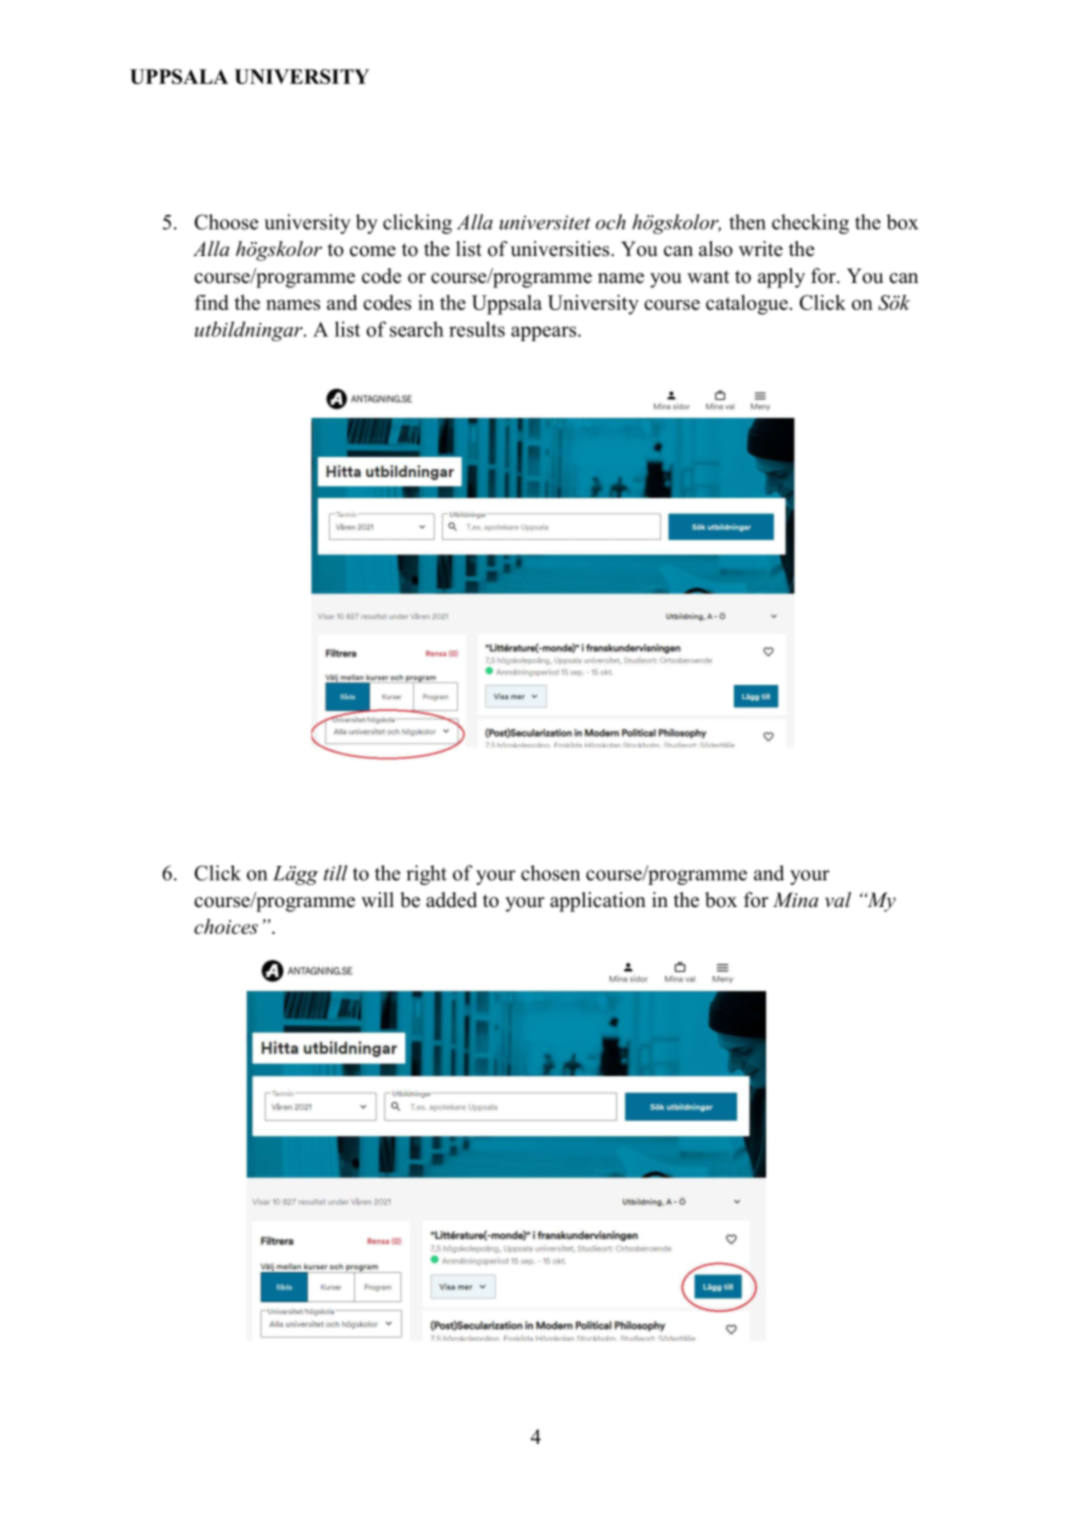 Image resolution: width=1070 pixels, height=1513 pixels. Describe the element at coordinates (336, 873) in the page. I see `till` at that location.
